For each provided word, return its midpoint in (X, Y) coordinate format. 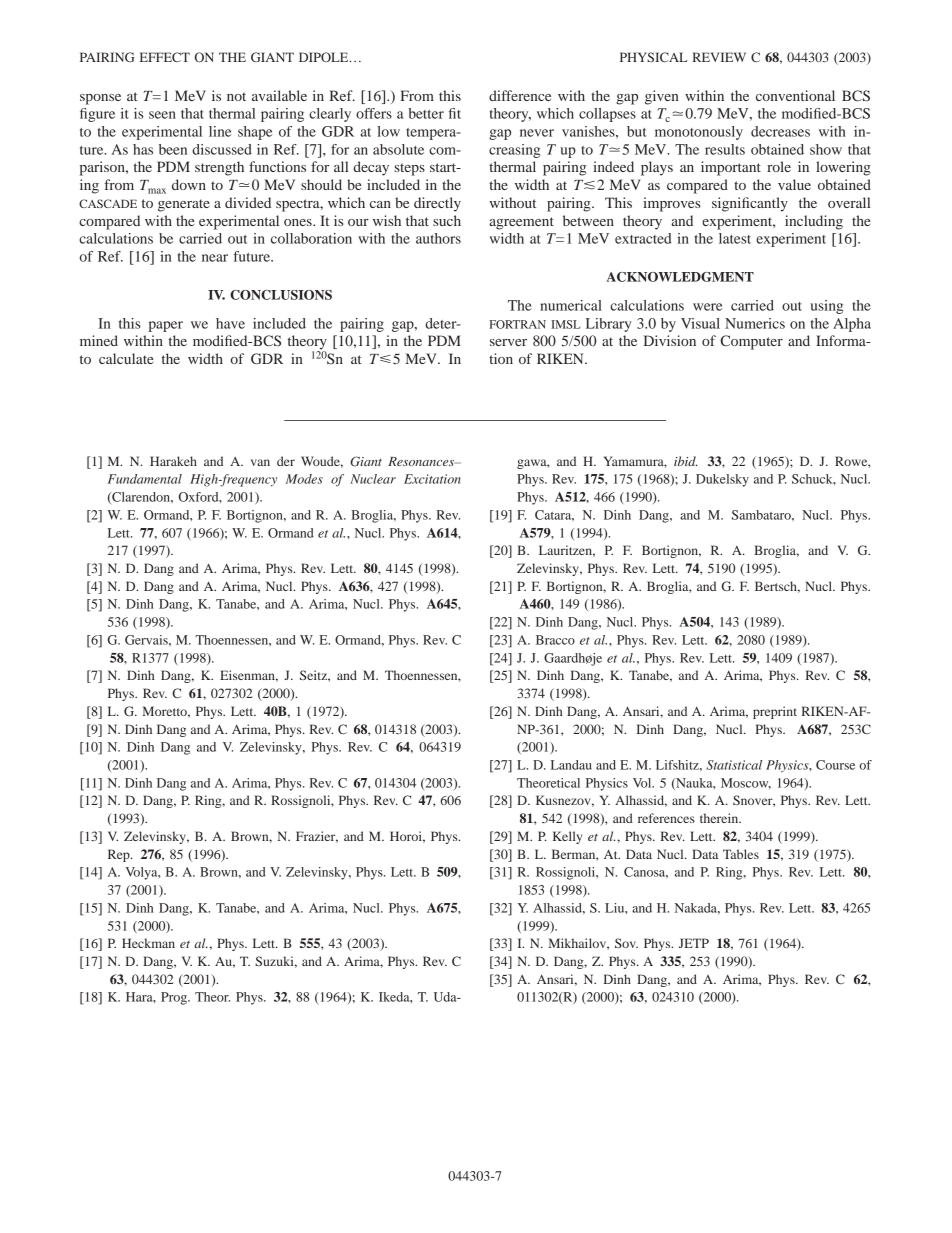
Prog (175, 998)
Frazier (317, 837)
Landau (571, 765)
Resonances (422, 461)
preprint (775, 712)
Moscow (746, 783)
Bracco (555, 640)
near (215, 258)
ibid (685, 461)
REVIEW (719, 57)
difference (520, 95)
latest (735, 238)
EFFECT (165, 57)
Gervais (147, 640)
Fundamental (145, 479)
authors (438, 238)
